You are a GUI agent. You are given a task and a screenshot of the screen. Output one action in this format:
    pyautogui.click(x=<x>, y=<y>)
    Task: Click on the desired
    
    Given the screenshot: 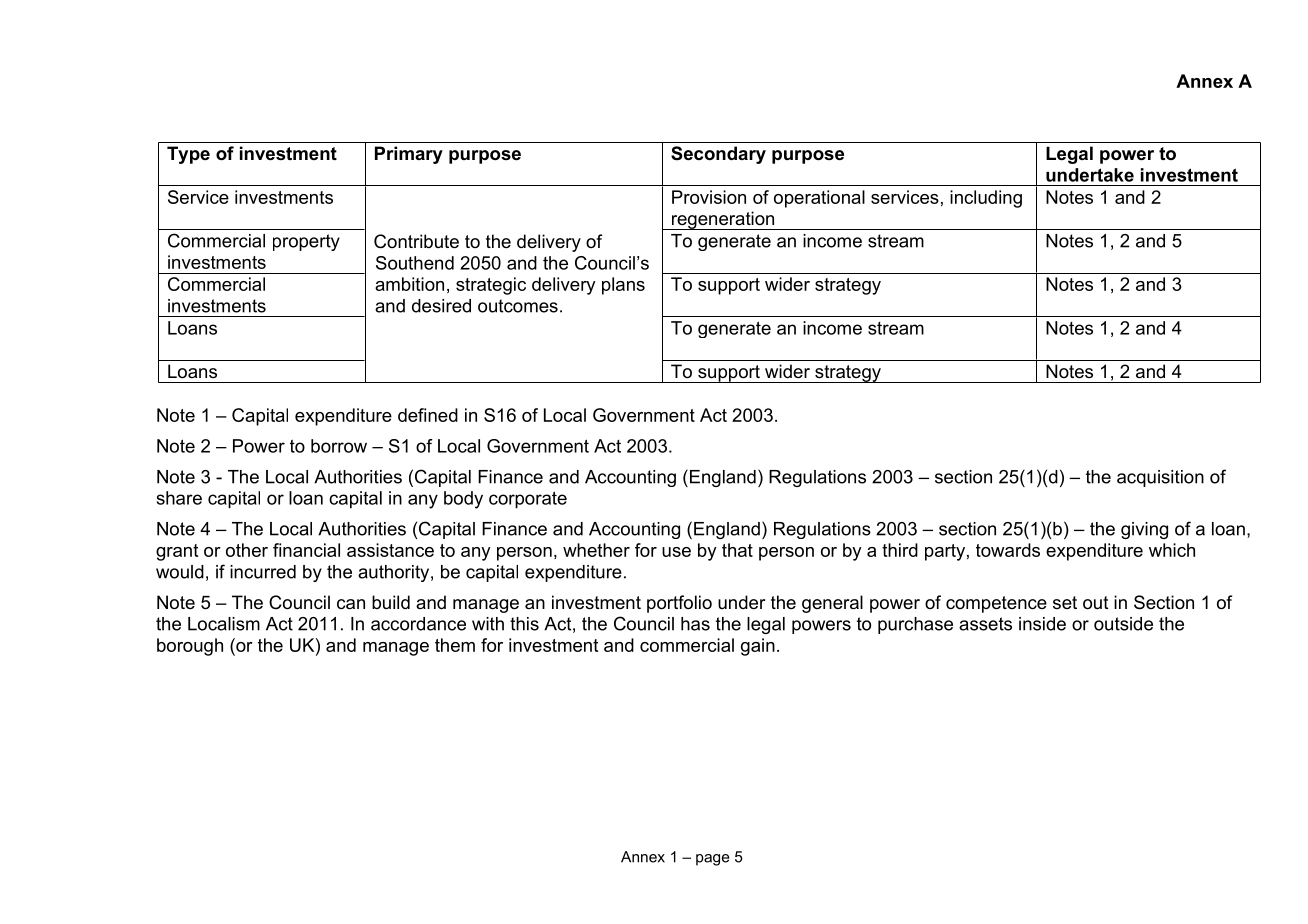 What is the action you would take?
    pyautogui.click(x=441, y=306)
